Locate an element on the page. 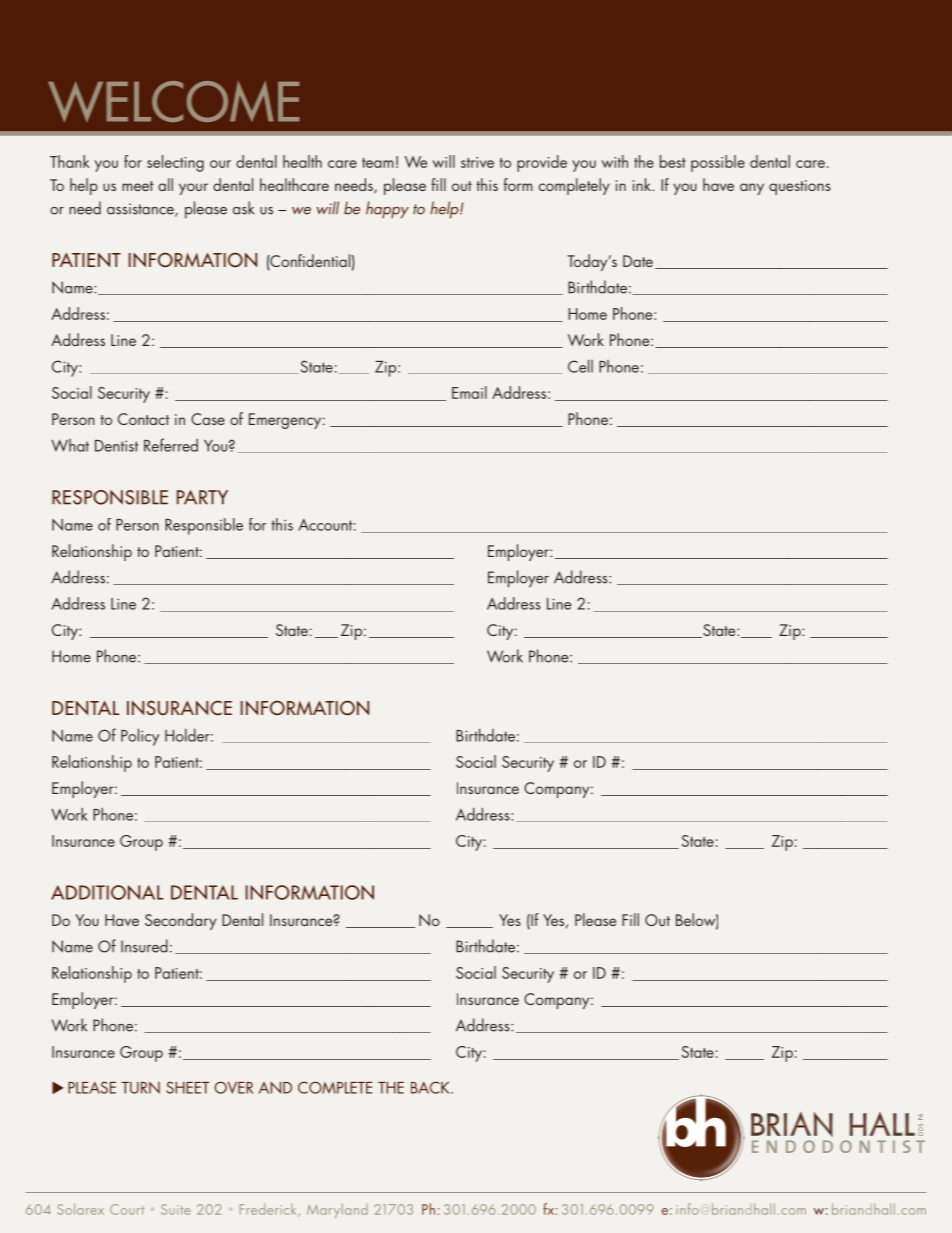  selecting is located at coordinates (175, 163).
